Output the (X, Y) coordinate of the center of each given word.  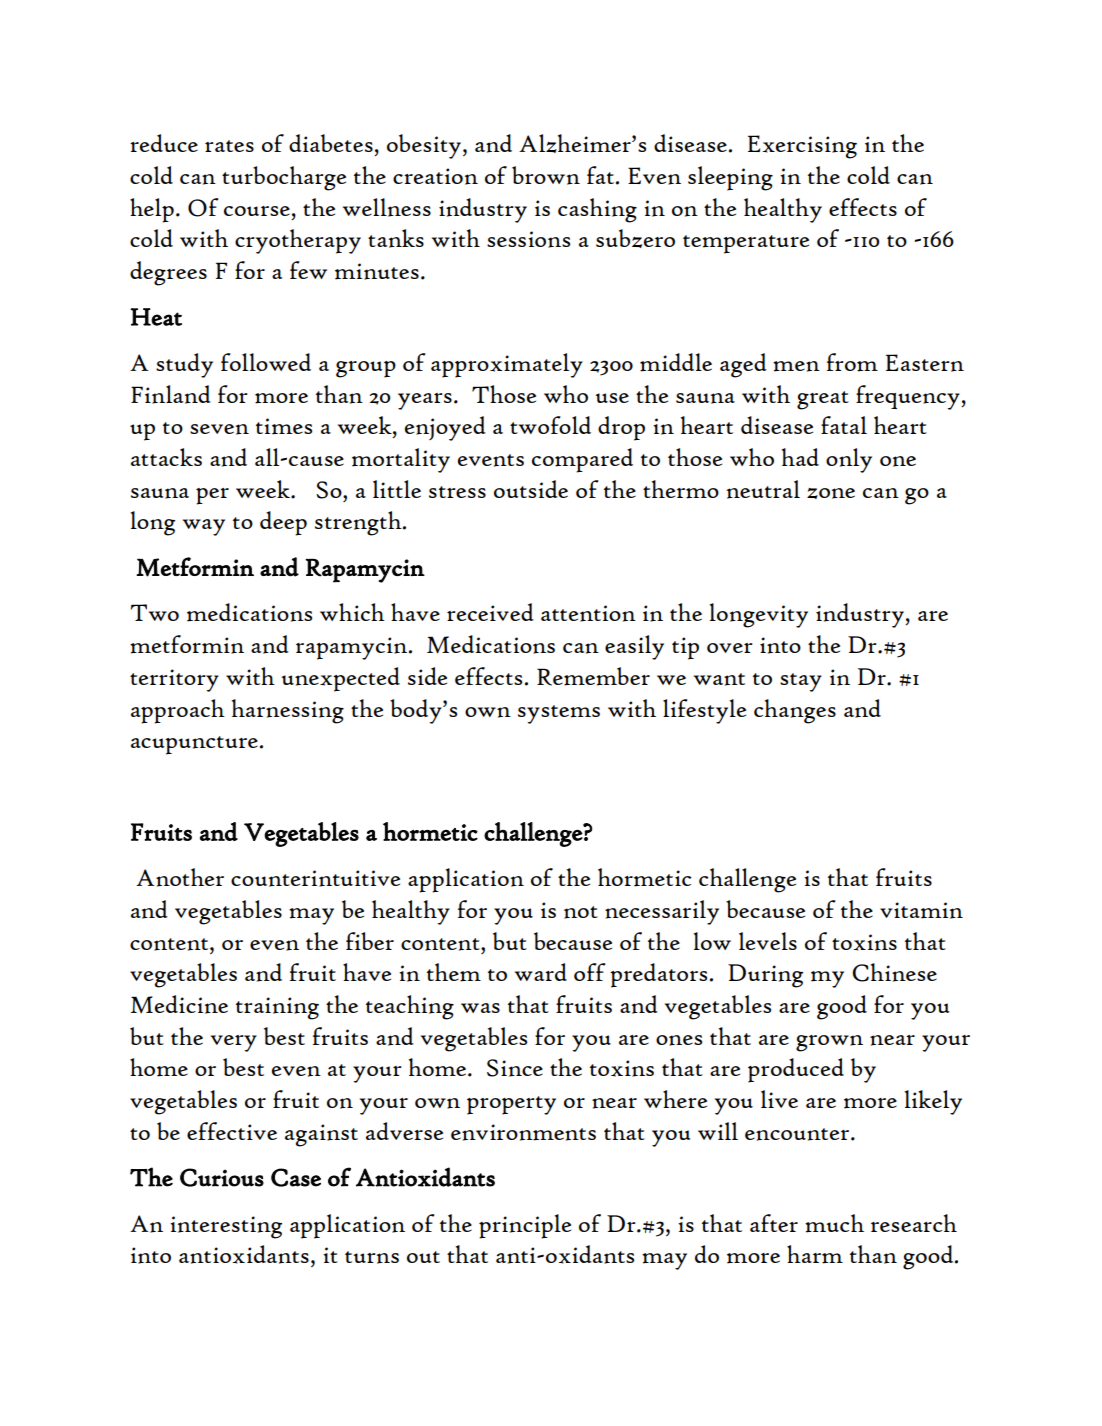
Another (180, 877)
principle (525, 1226)
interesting (226, 1227)
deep (283, 523)
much (834, 1223)
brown (546, 175)
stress (457, 492)
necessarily (662, 912)
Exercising (802, 147)
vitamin (921, 910)
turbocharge (284, 178)
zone (831, 493)
